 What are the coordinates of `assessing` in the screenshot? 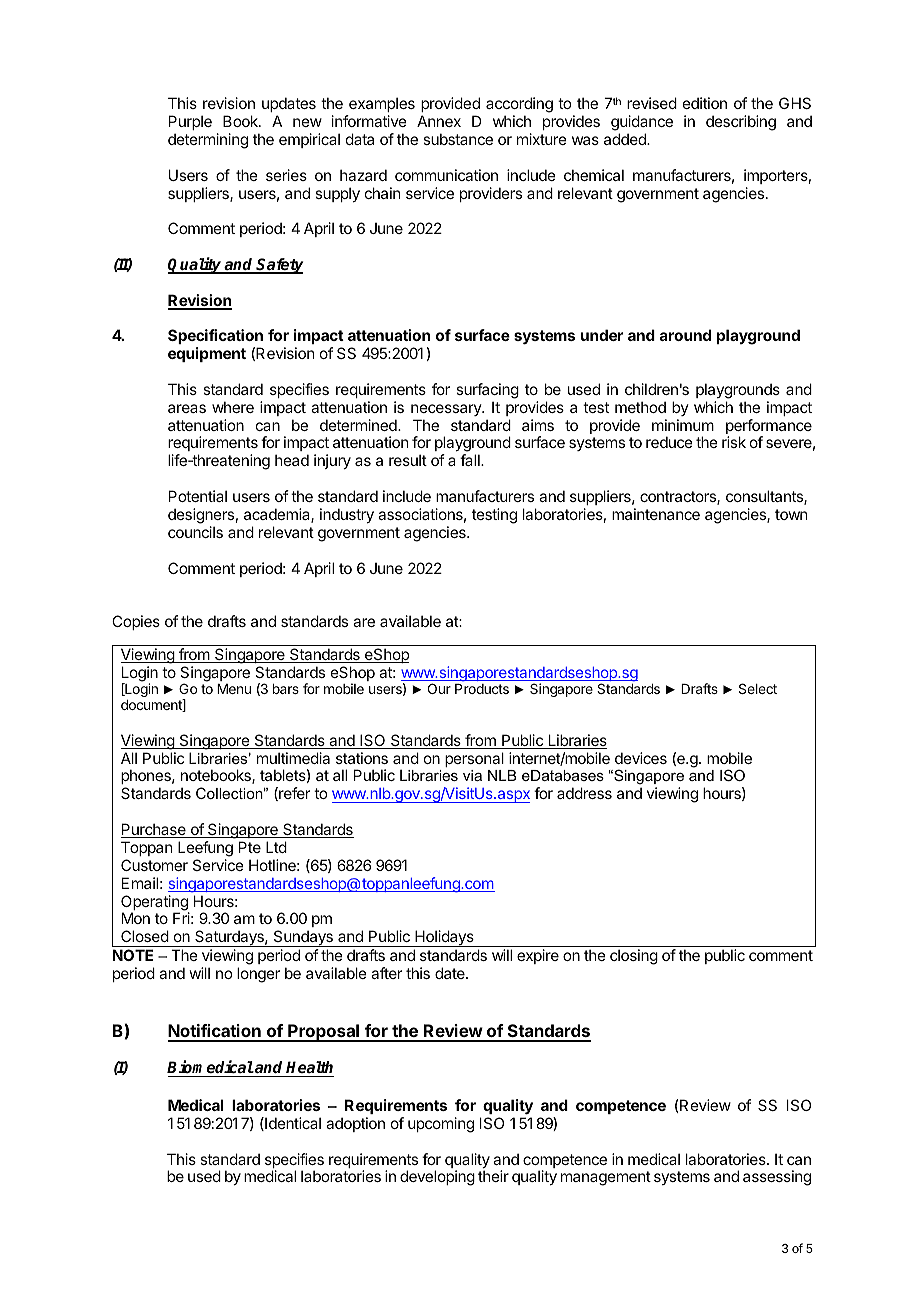 It's located at (777, 1178).
